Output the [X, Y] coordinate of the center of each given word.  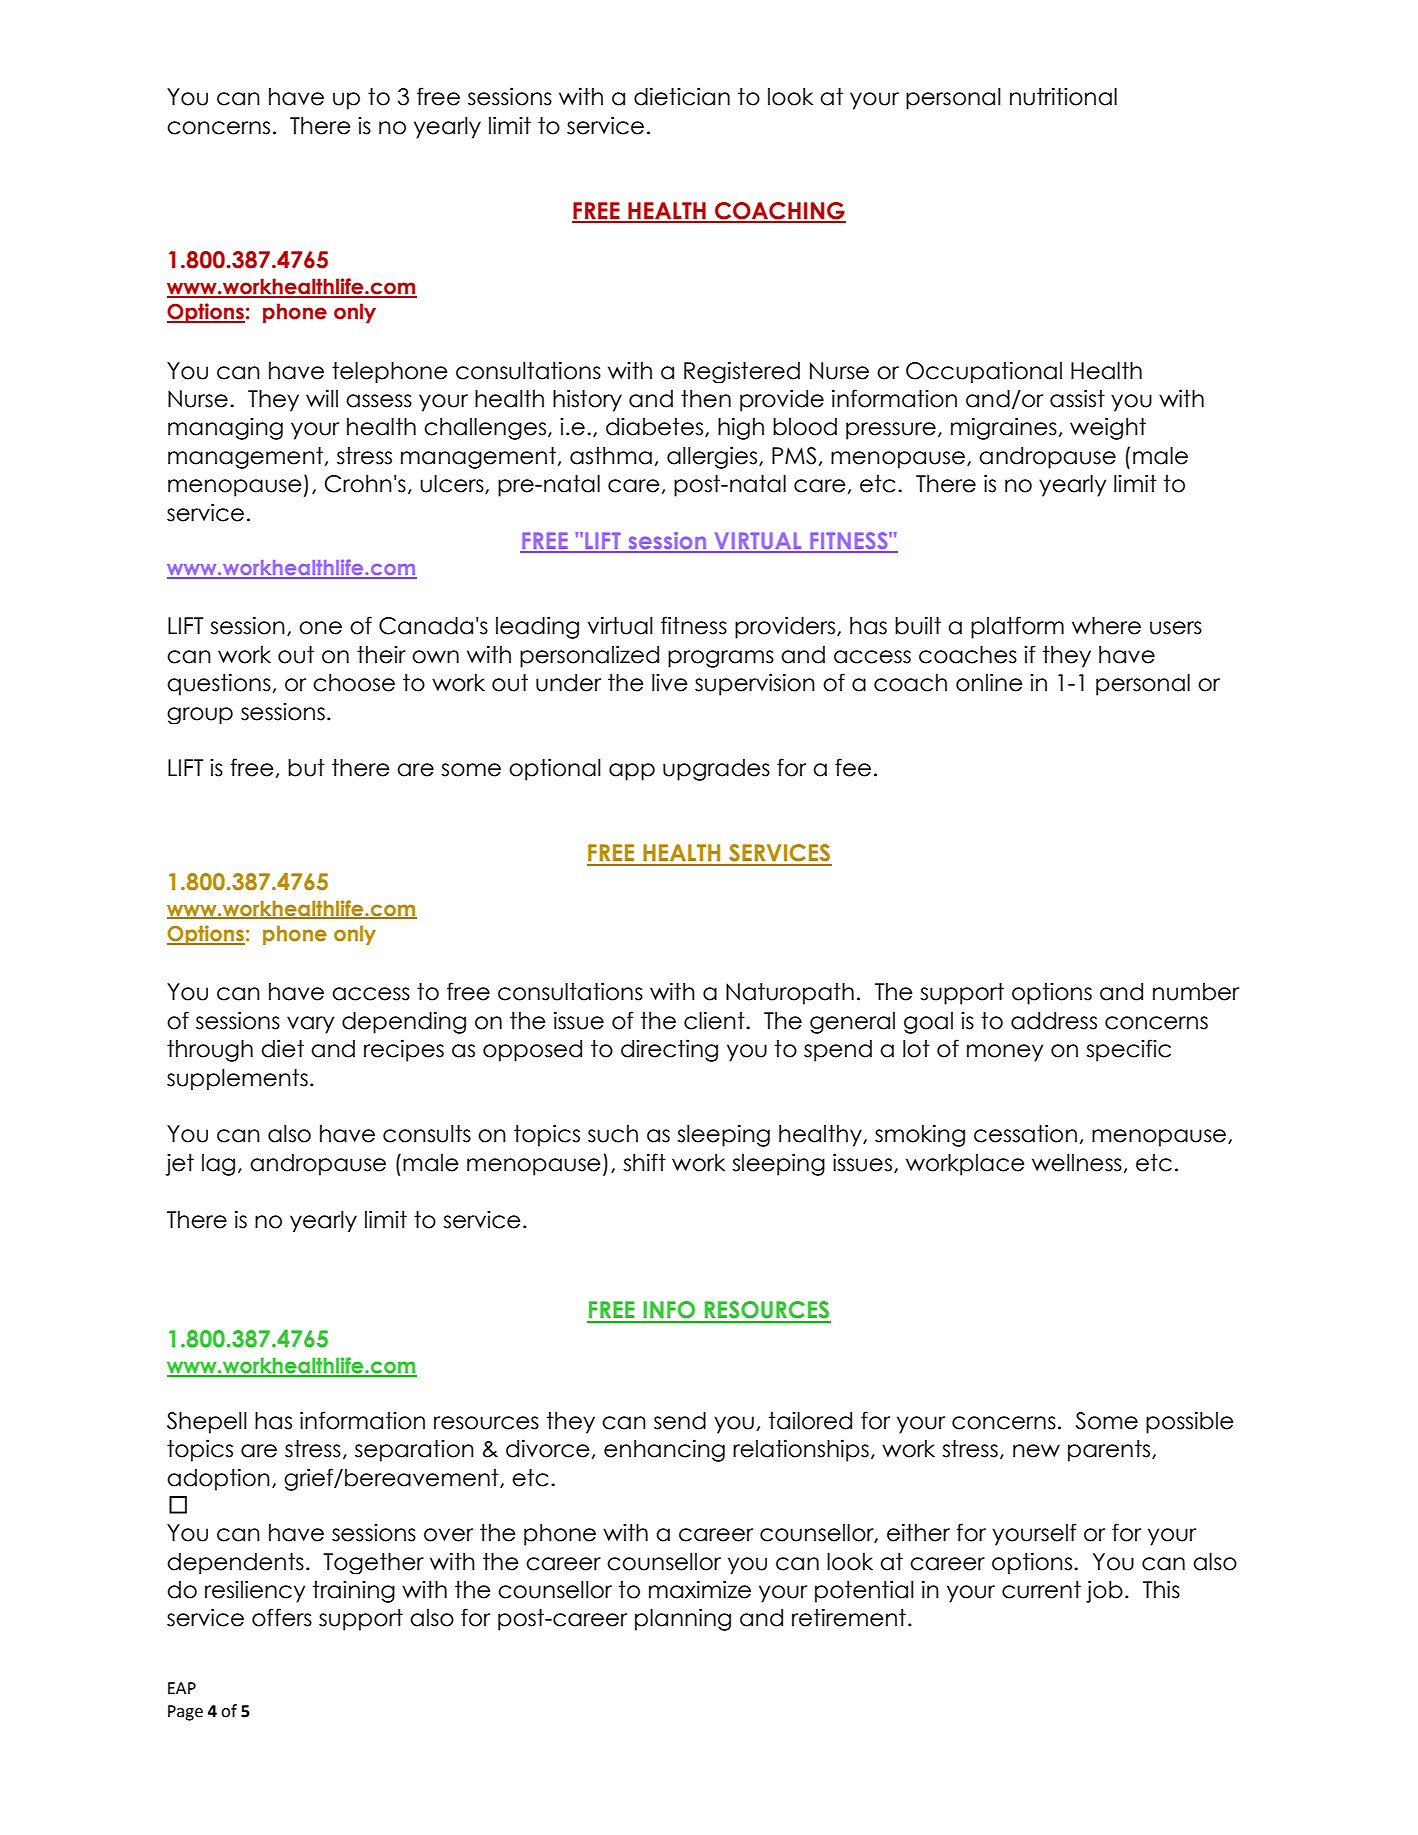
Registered [742, 372]
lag [218, 1165]
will [322, 398]
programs [721, 659]
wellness [1077, 1163]
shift [644, 1162]
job [1104, 1591]
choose [354, 683]
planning [683, 1619]
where [1106, 626]
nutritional [1063, 96]
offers [282, 1617]
